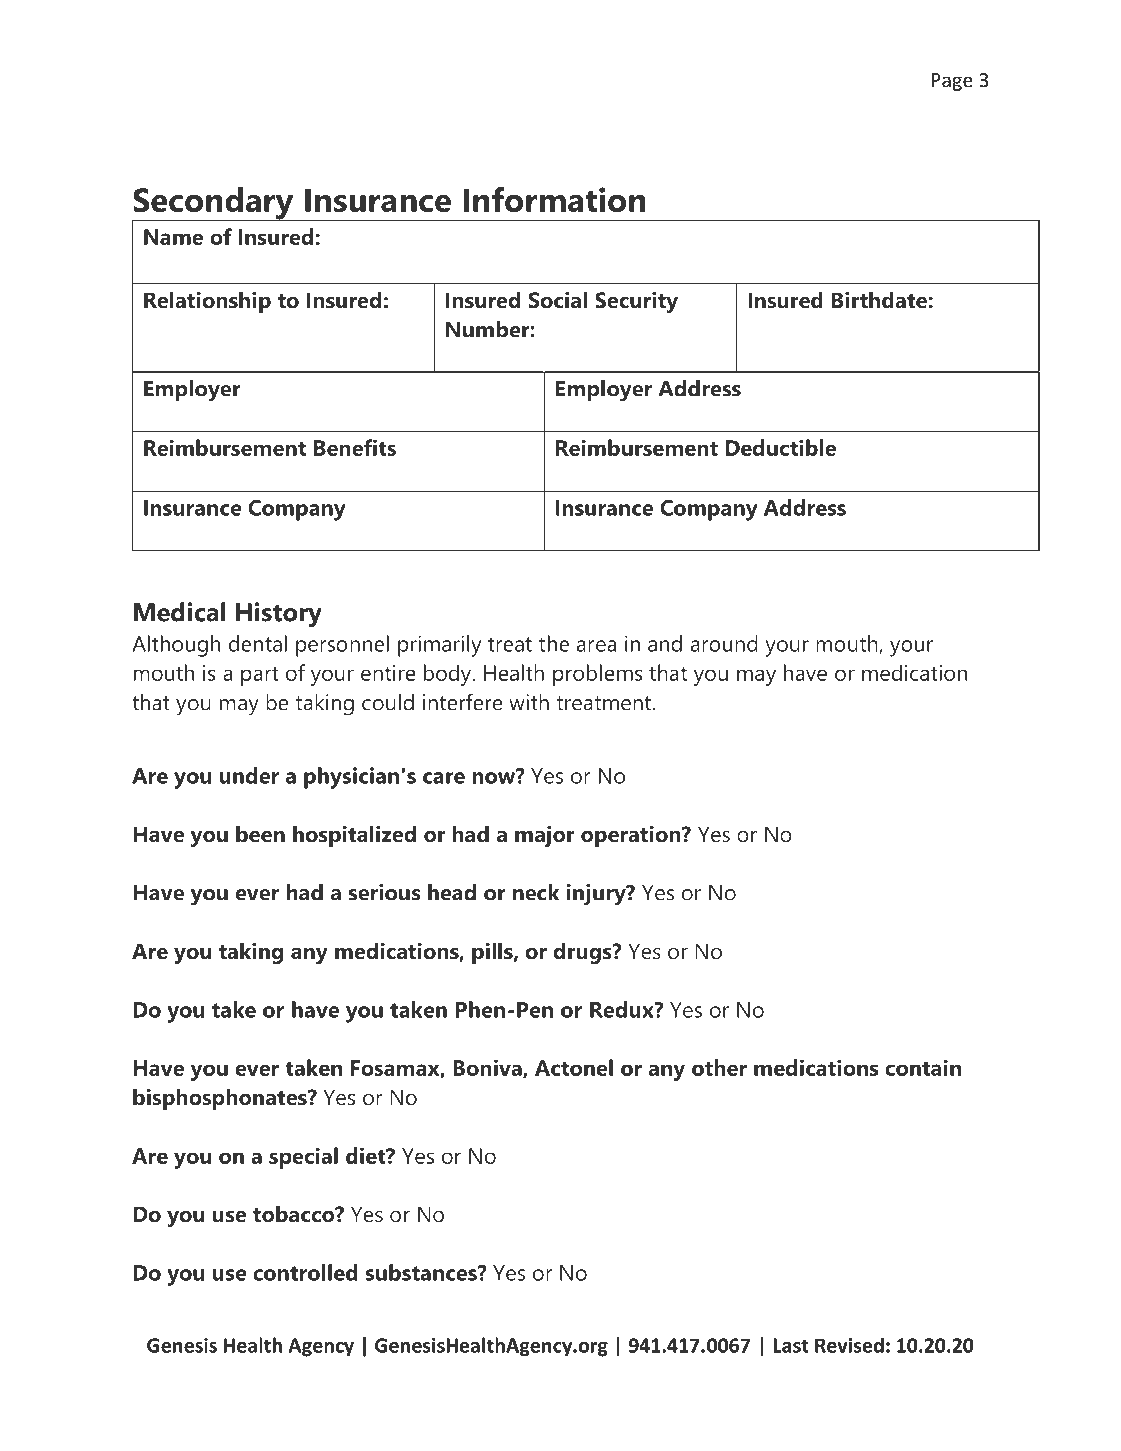  I want to click on Page, so click(952, 82).
